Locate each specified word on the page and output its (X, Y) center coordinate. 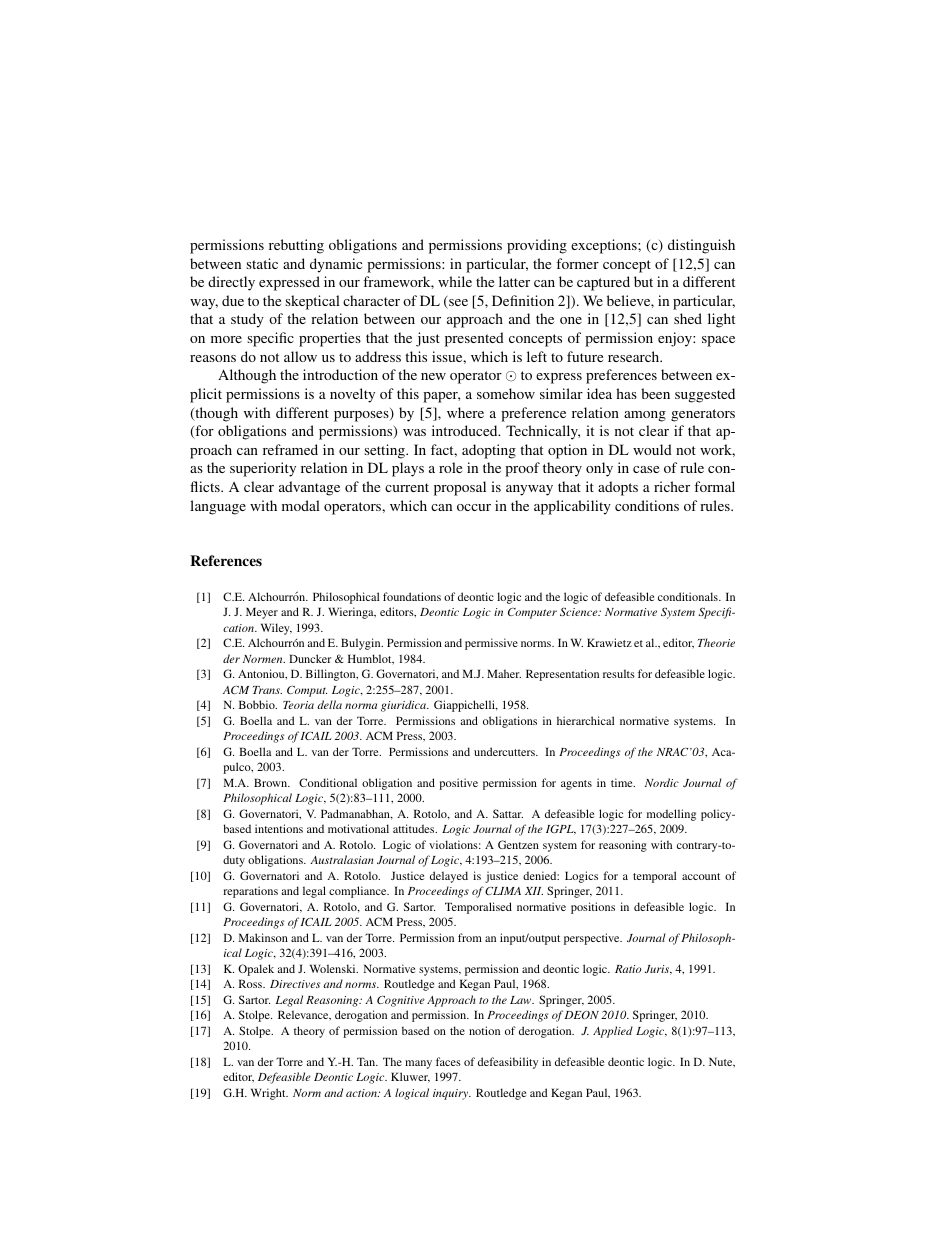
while (455, 281)
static (262, 263)
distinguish (701, 246)
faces (448, 1061)
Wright (269, 1094)
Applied (613, 1032)
